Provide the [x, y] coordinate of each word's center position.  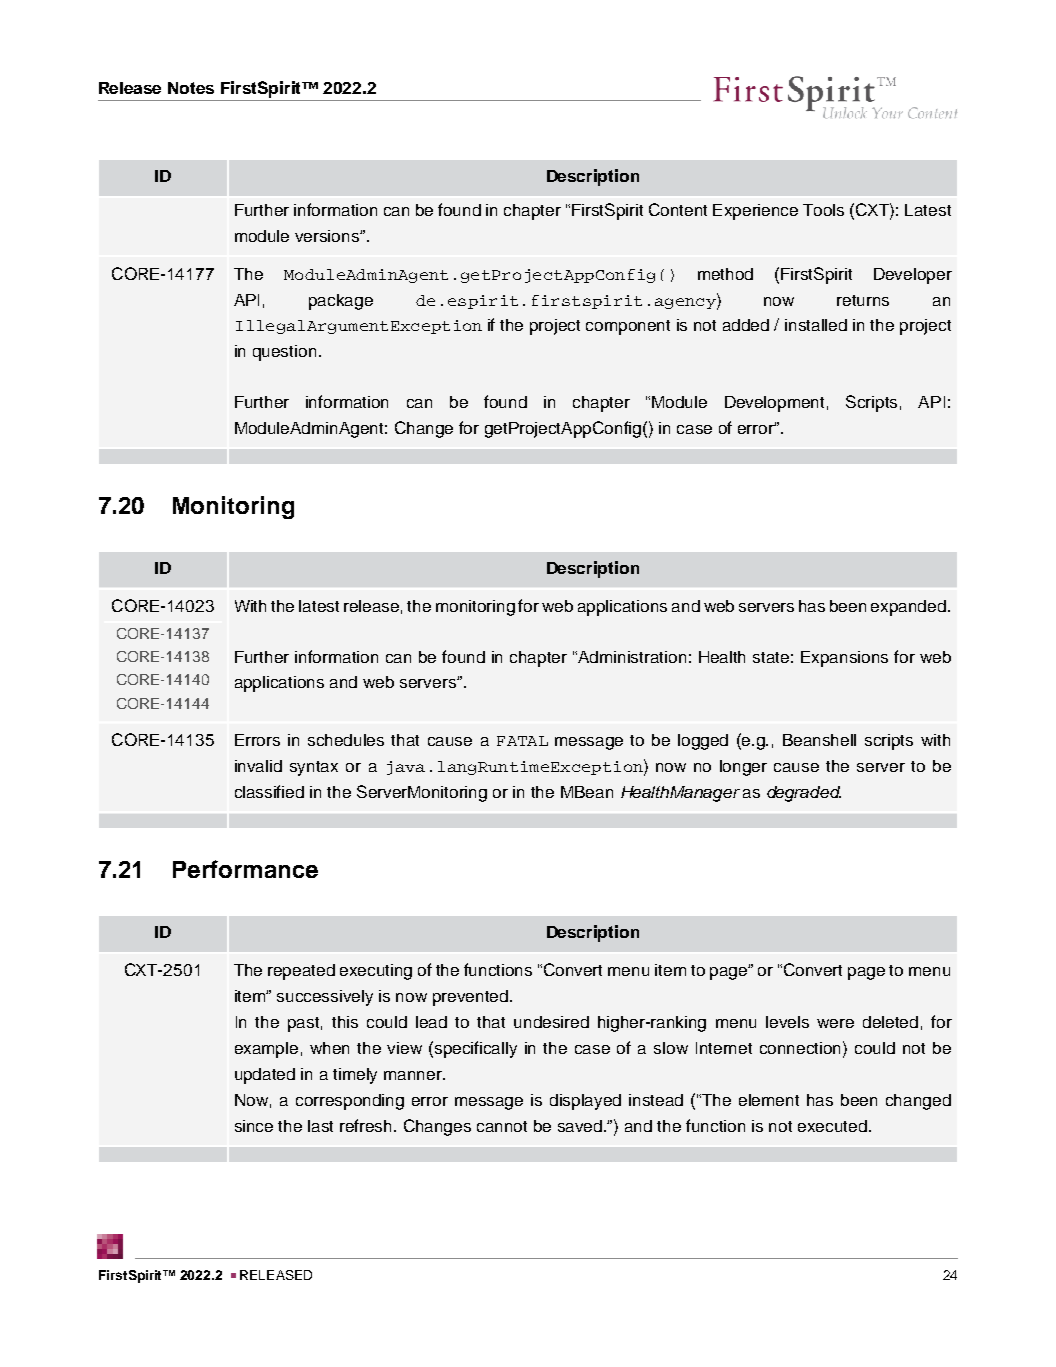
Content [678, 209]
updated [265, 1076]
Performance [245, 869]
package [341, 302]
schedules [346, 740]
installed [816, 325]
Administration [632, 657]
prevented [472, 998]
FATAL [522, 741]
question [284, 353]
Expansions [844, 659]
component [628, 327]
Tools [823, 210]
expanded [910, 608]
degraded [804, 794]
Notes [191, 88]
